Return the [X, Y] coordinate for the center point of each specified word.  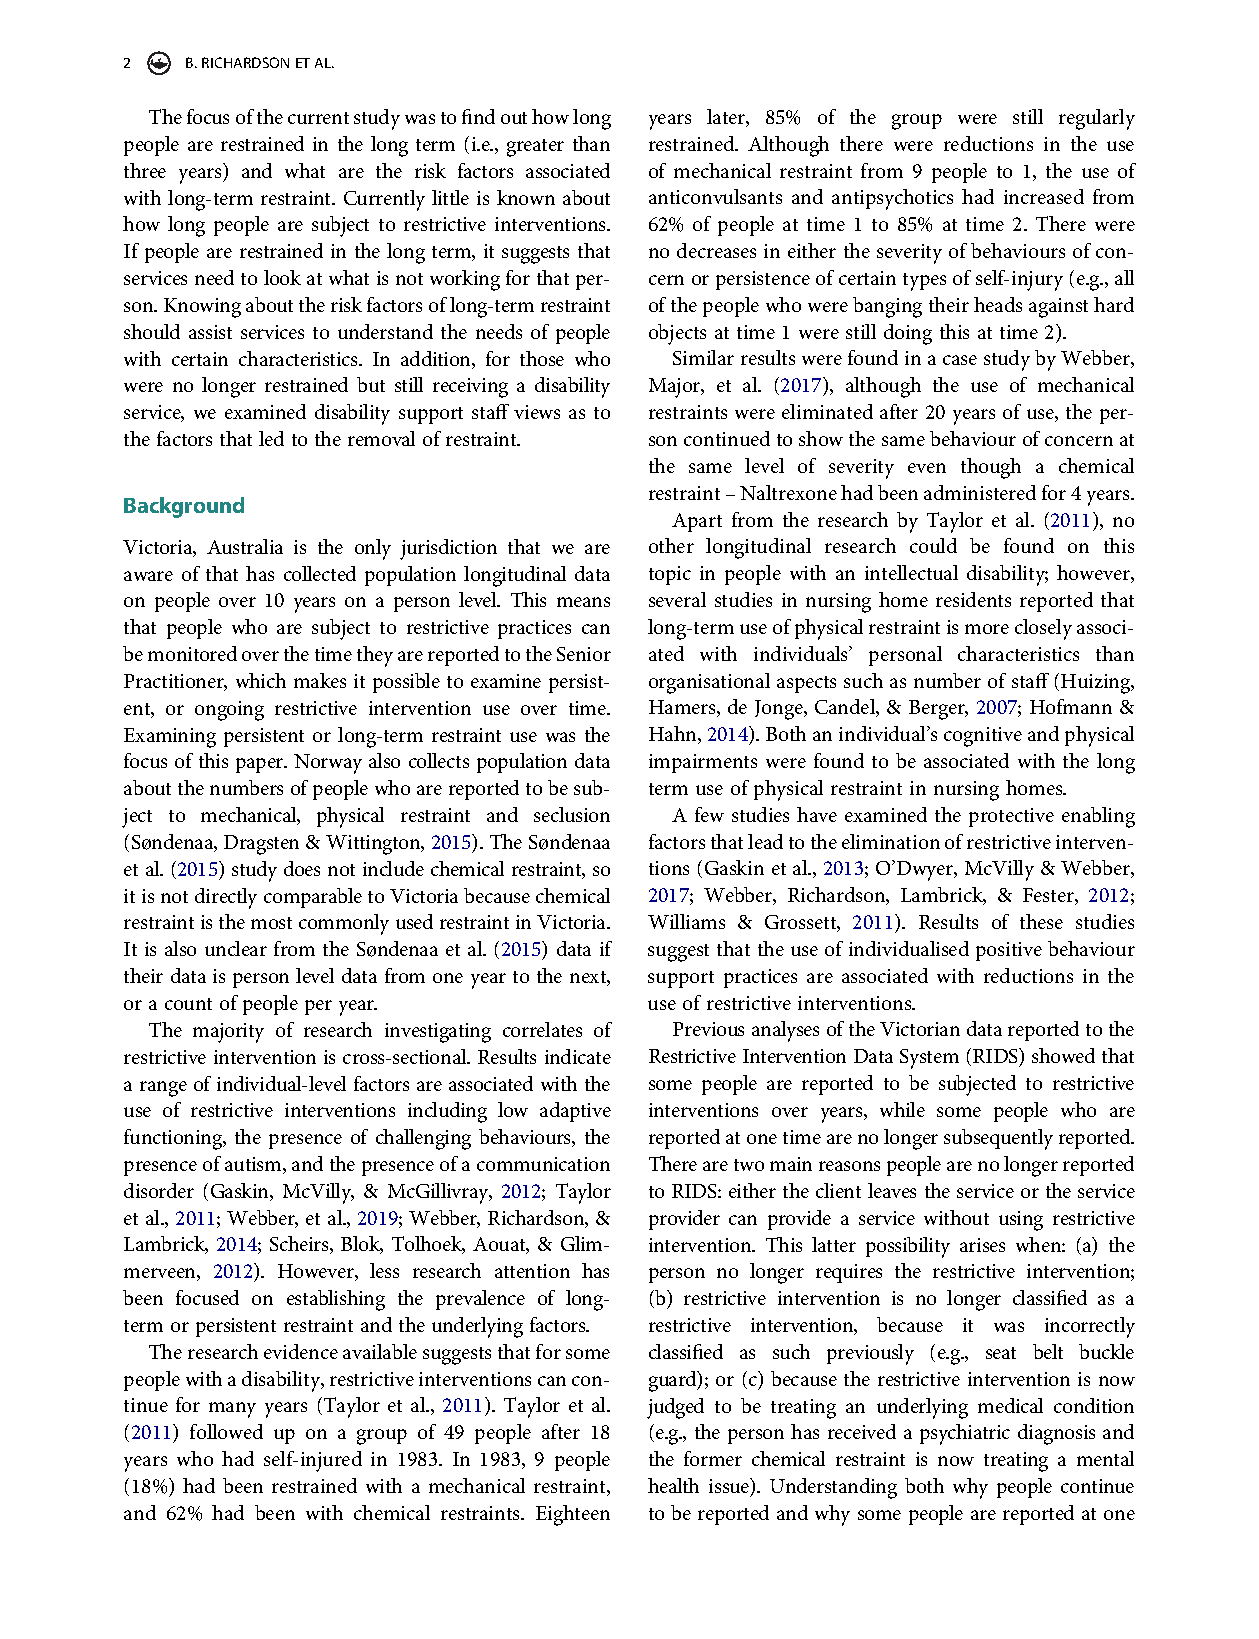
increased [1044, 196]
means [583, 602]
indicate [578, 1056]
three [145, 170]
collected [320, 573]
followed [226, 1431]
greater [535, 148]
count [188, 1004]
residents [973, 599]
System [929, 1059]
